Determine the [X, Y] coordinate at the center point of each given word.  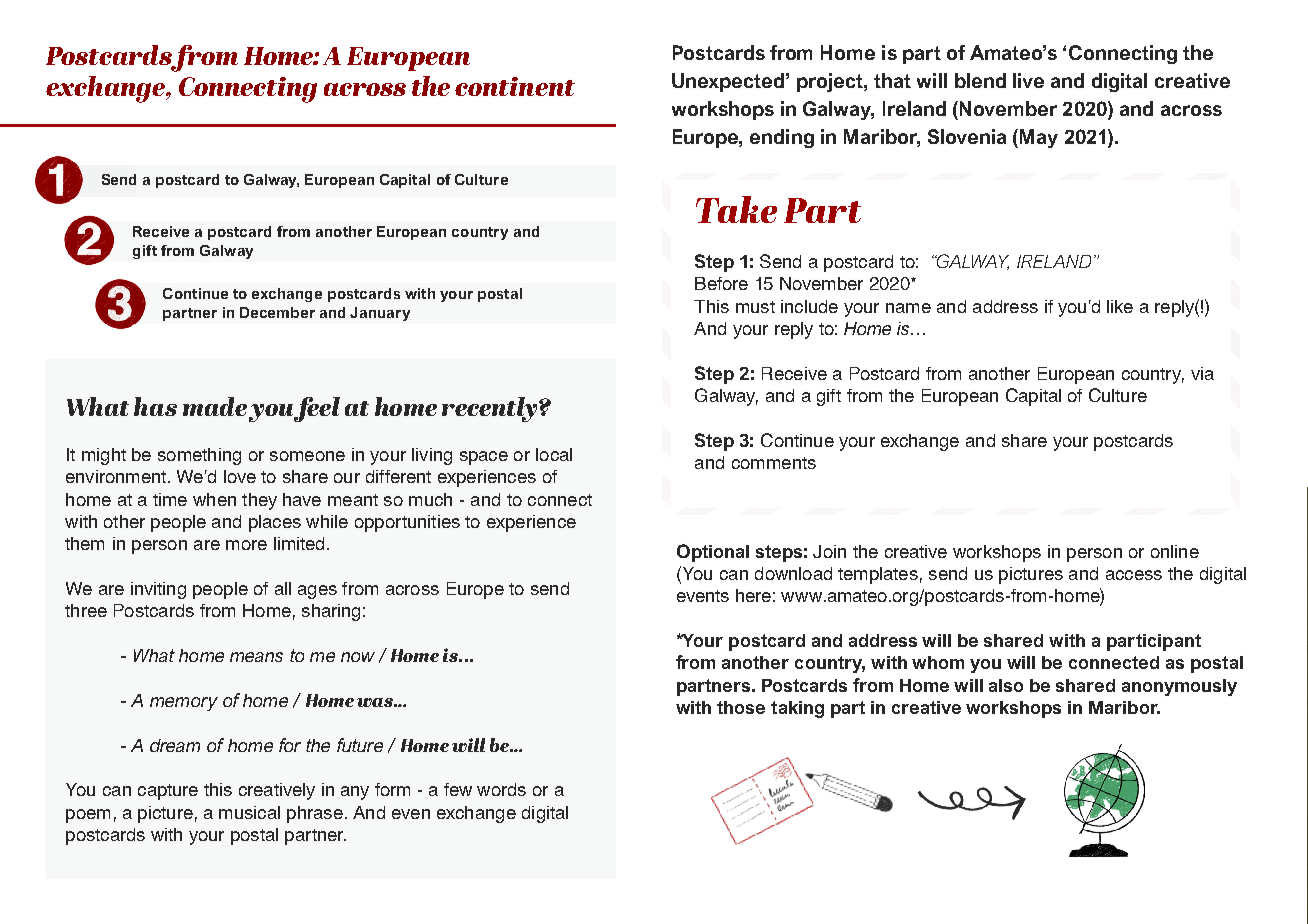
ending [782, 138]
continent [515, 86]
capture [168, 792]
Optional [713, 553]
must [755, 307]
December [277, 312]
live [1028, 80]
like [1120, 306]
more [246, 545]
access [1134, 575]
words [501, 789]
